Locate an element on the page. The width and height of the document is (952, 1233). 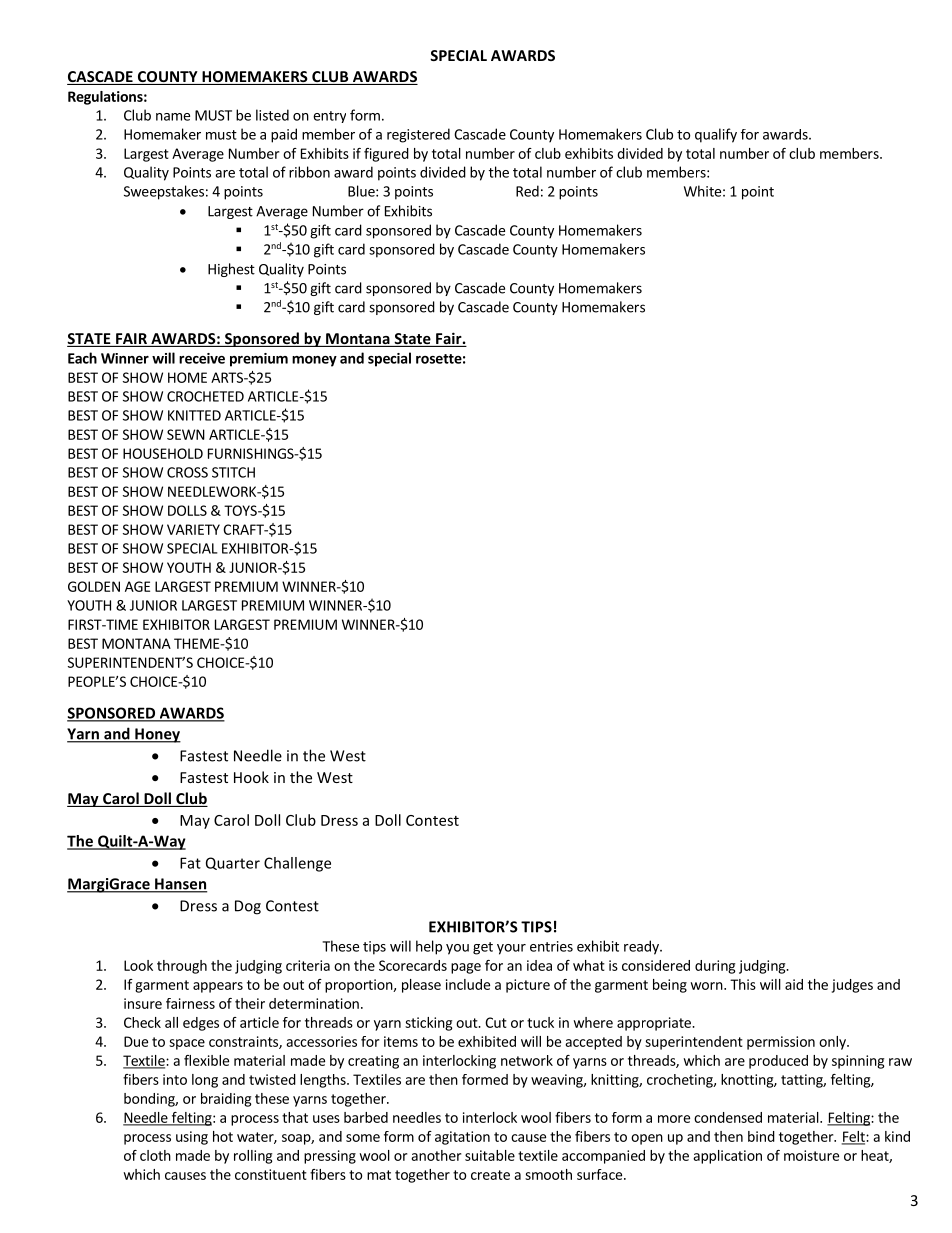
ready is located at coordinates (642, 947).
